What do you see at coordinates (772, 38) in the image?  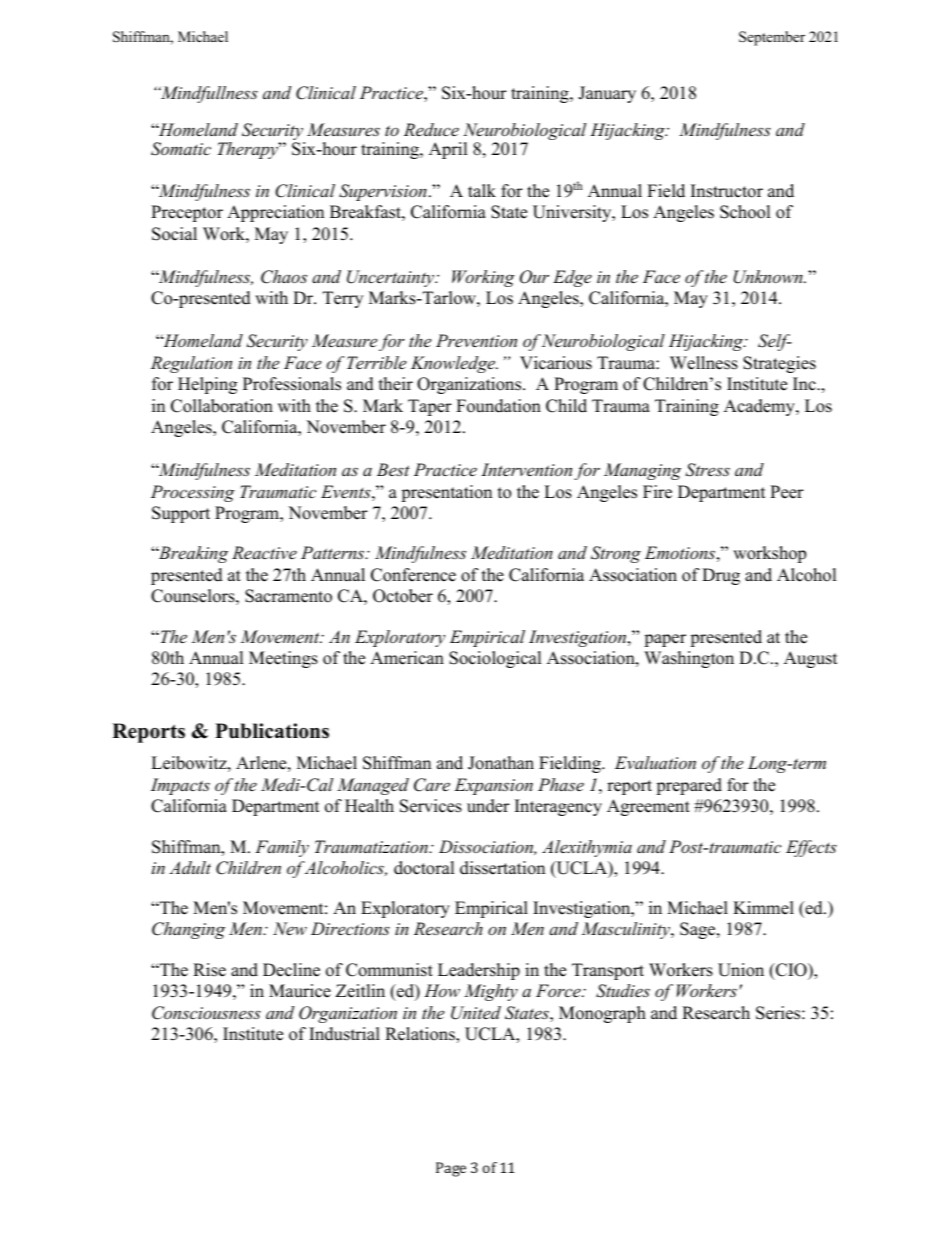 I see `September` at bounding box center [772, 38].
